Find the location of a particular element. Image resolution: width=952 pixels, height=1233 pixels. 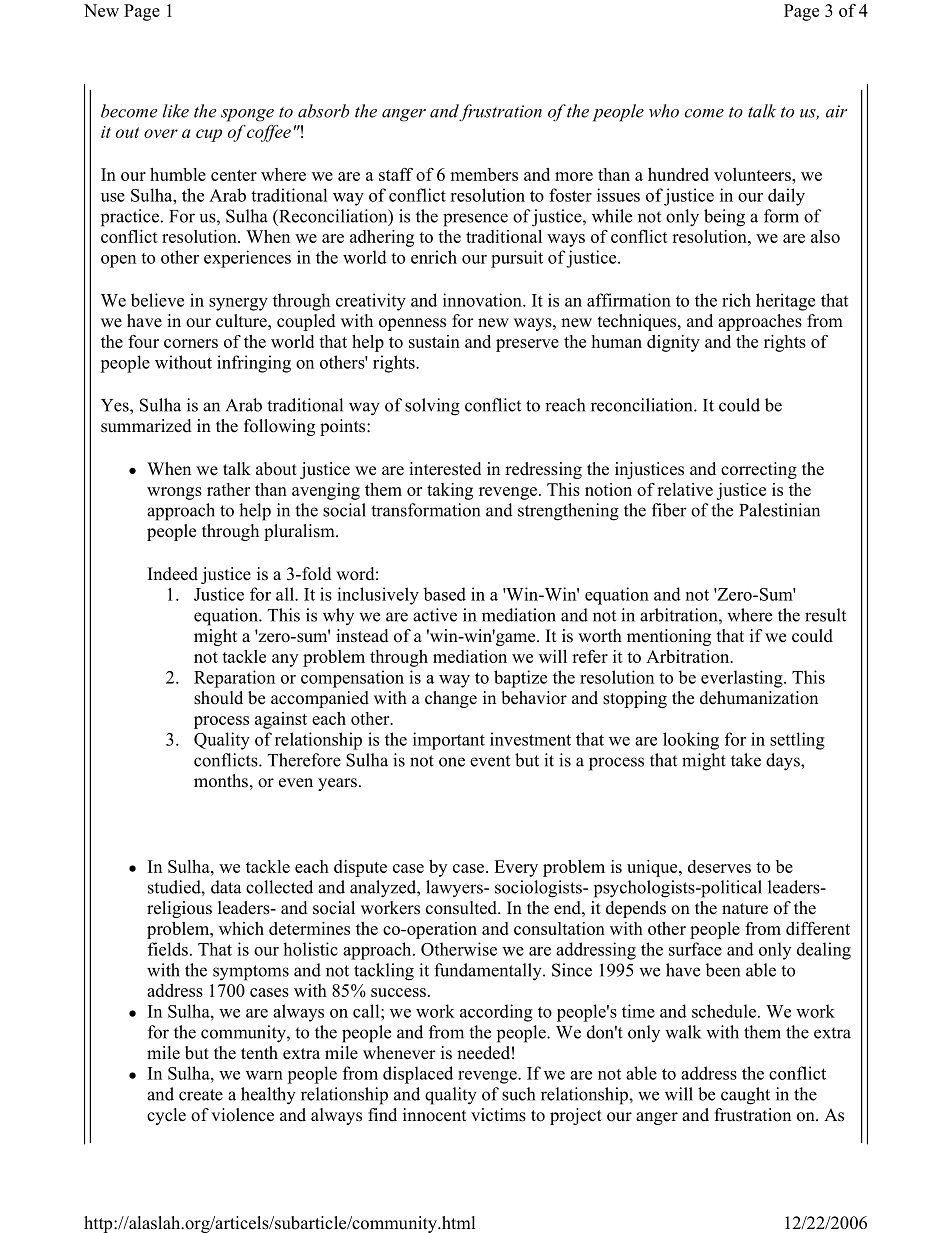

hundred is located at coordinates (678, 174).
